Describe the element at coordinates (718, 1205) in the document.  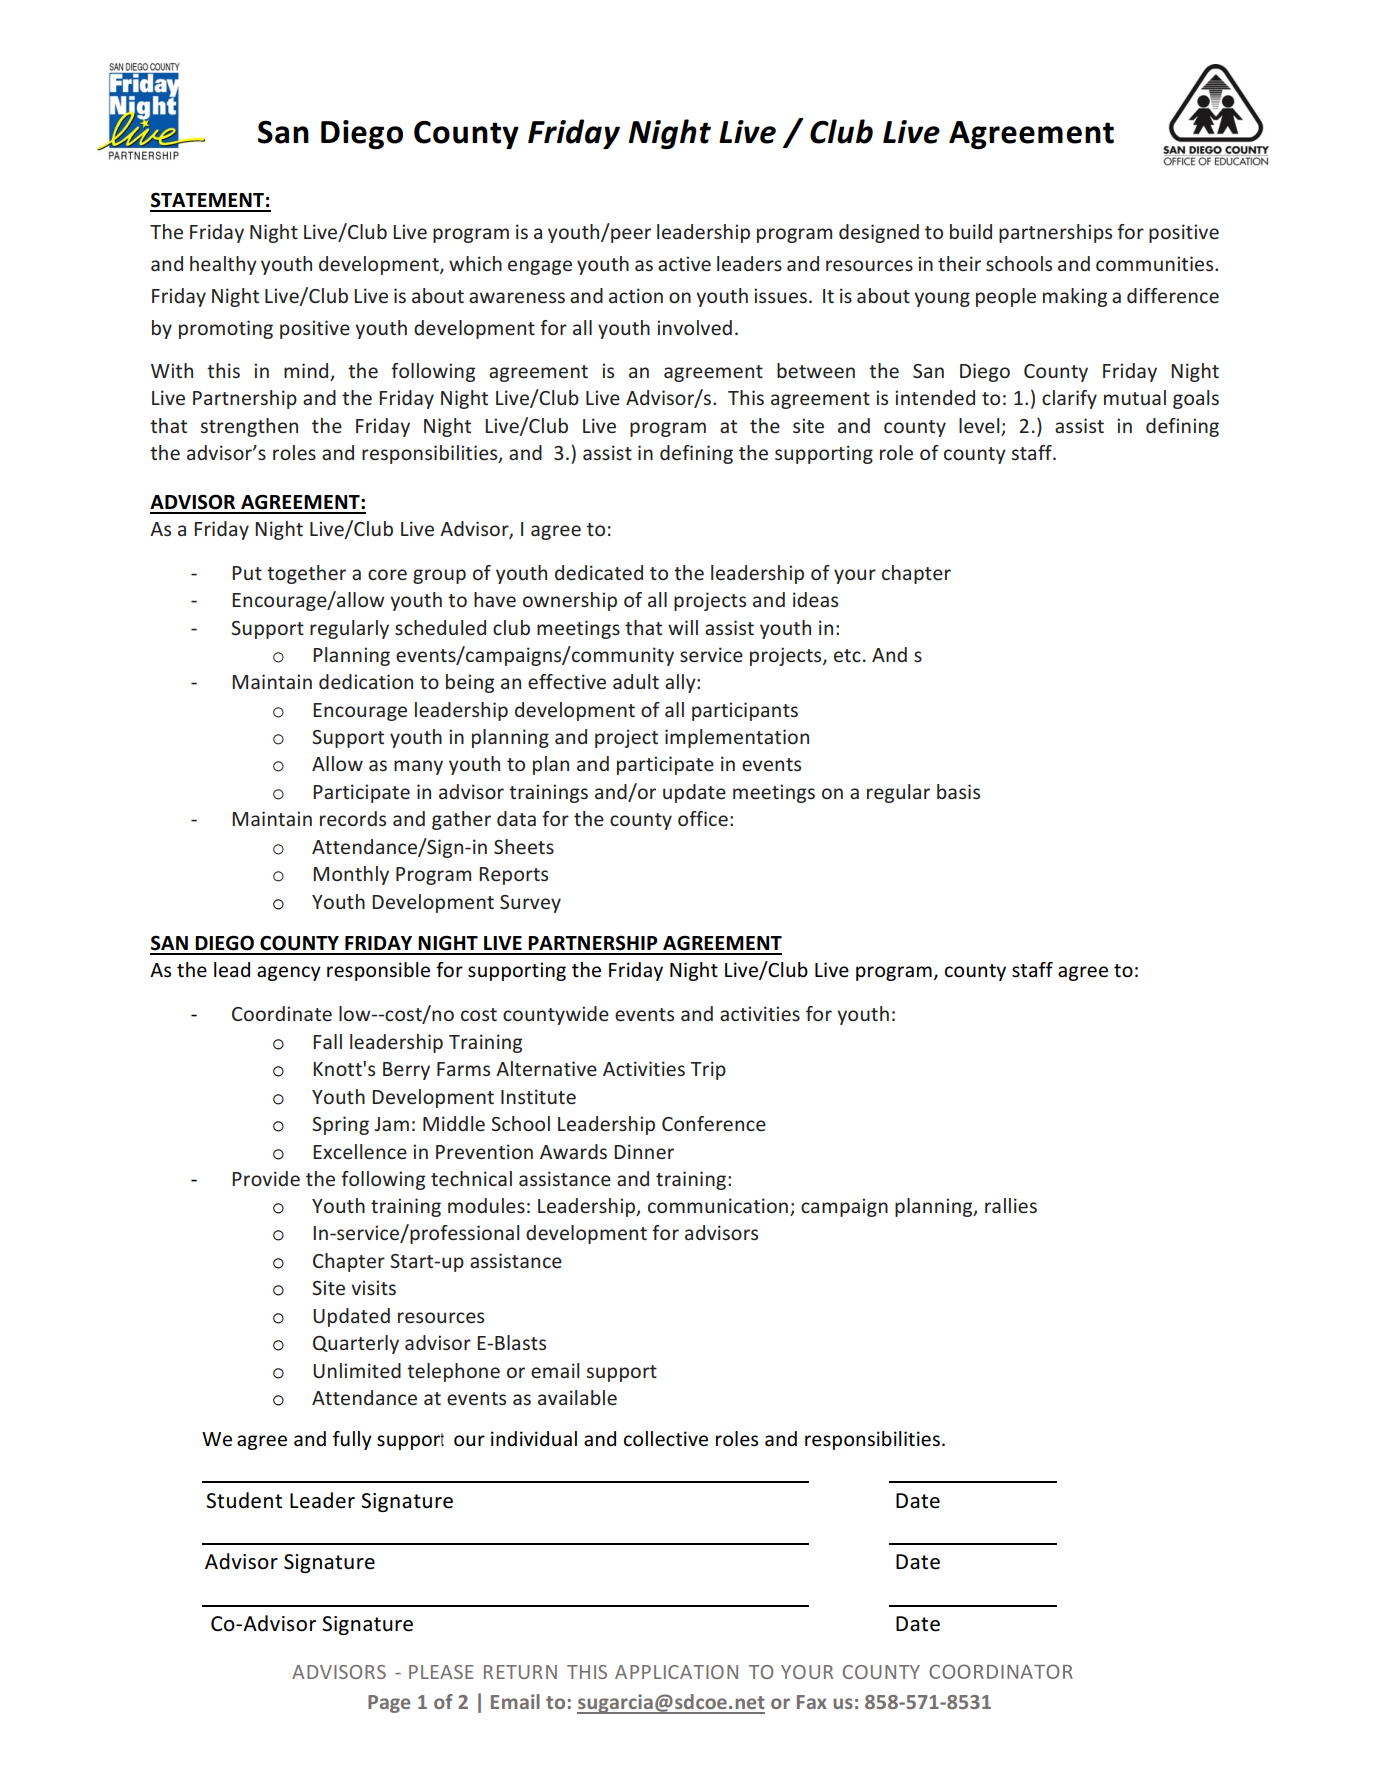
I see `communication` at that location.
